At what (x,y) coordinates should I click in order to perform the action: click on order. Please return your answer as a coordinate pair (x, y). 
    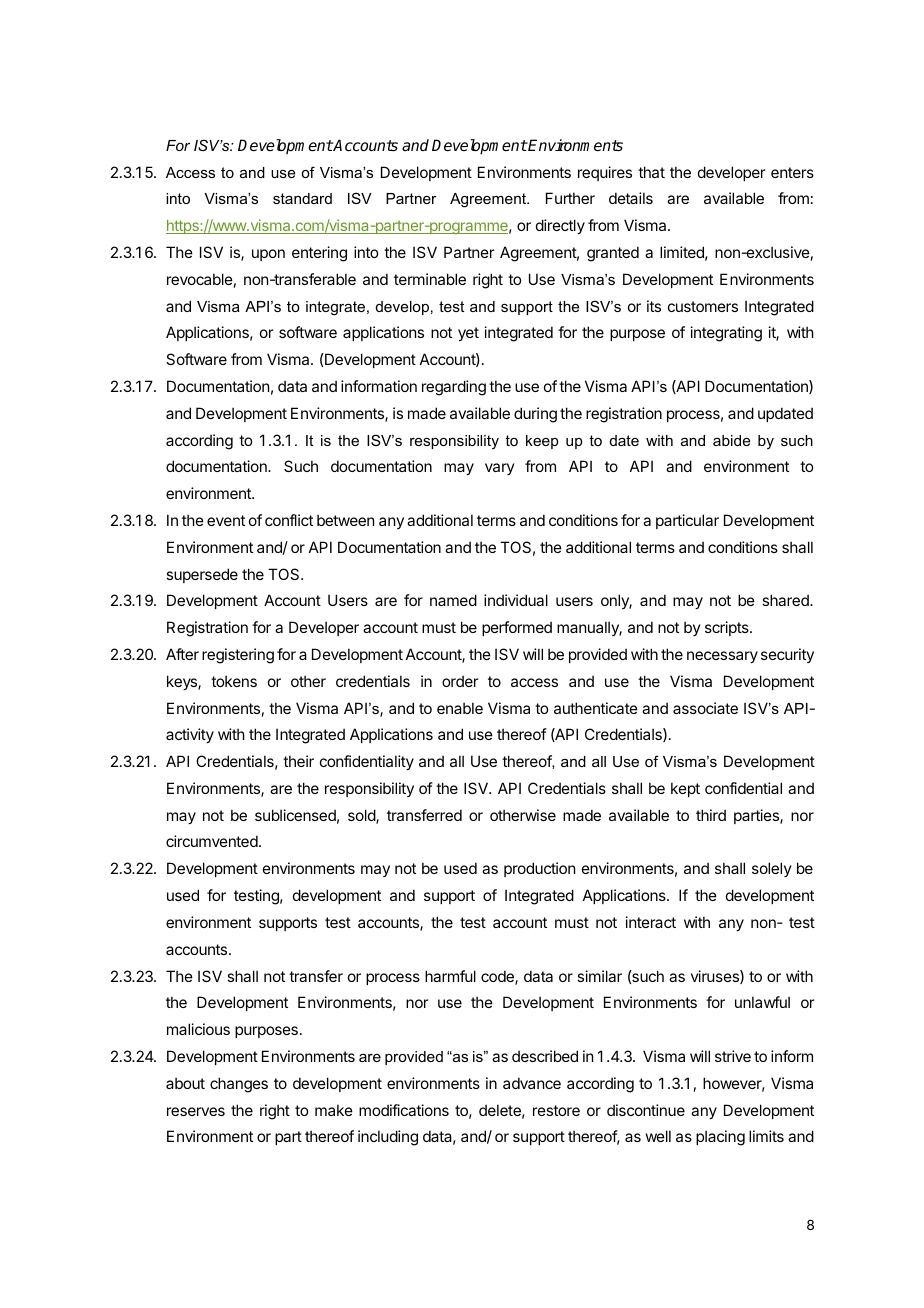
    Looking at the image, I should click on (460, 681).
